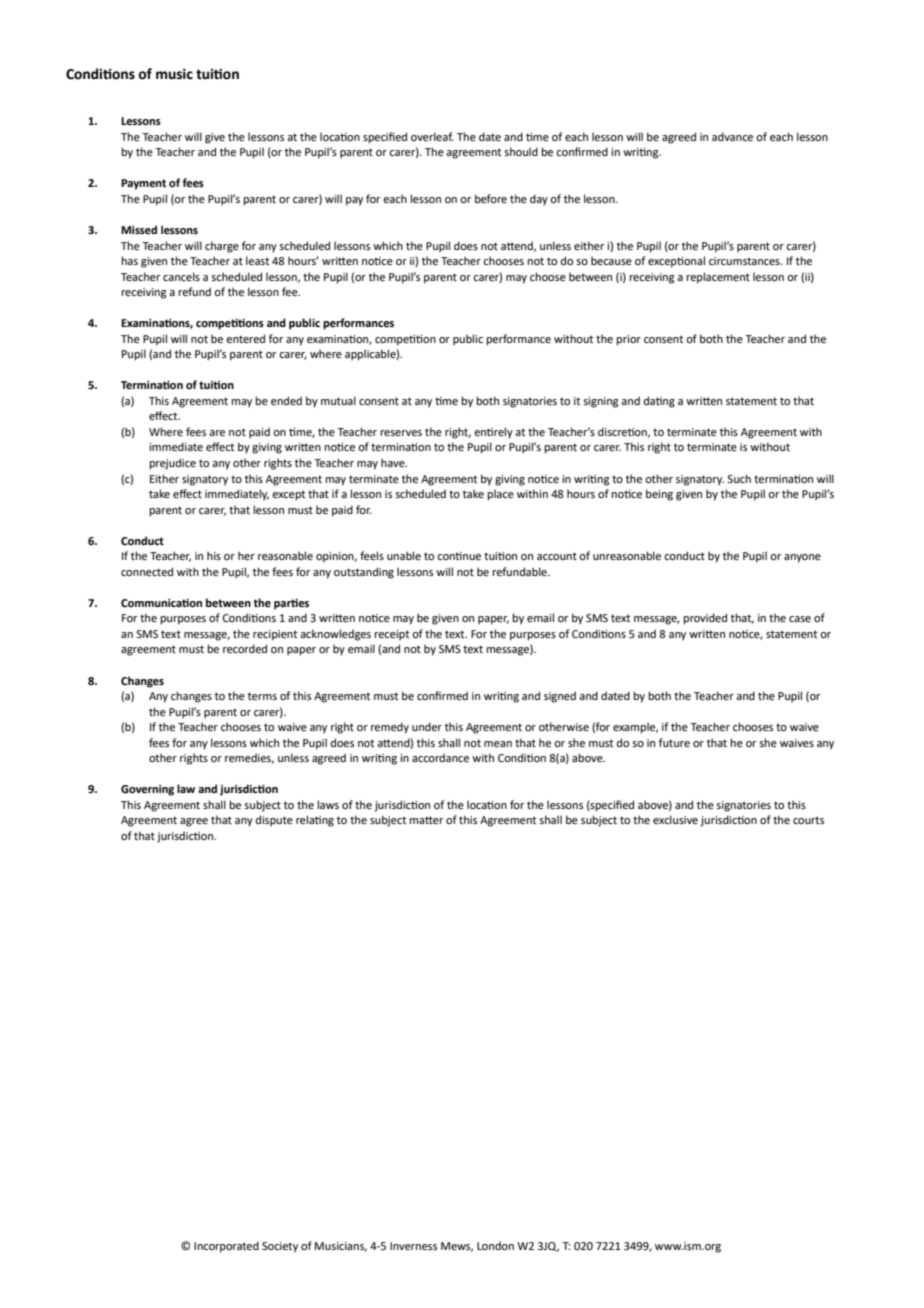 This screenshot has height=1308, width=924. What do you see at coordinates (808, 820) in the screenshot?
I see `courts` at bounding box center [808, 820].
